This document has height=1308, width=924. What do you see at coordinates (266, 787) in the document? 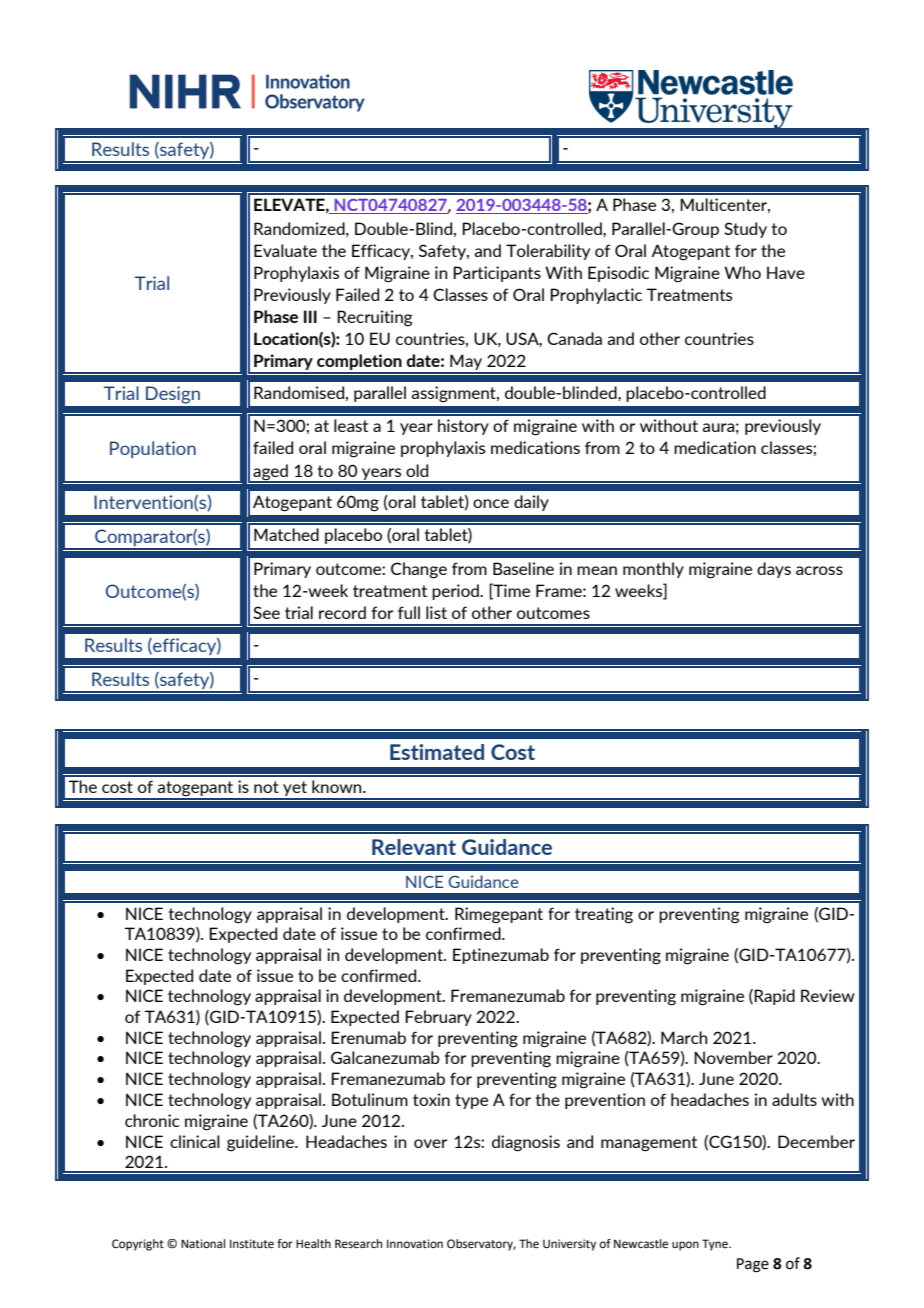
I see `not` at bounding box center [266, 787].
